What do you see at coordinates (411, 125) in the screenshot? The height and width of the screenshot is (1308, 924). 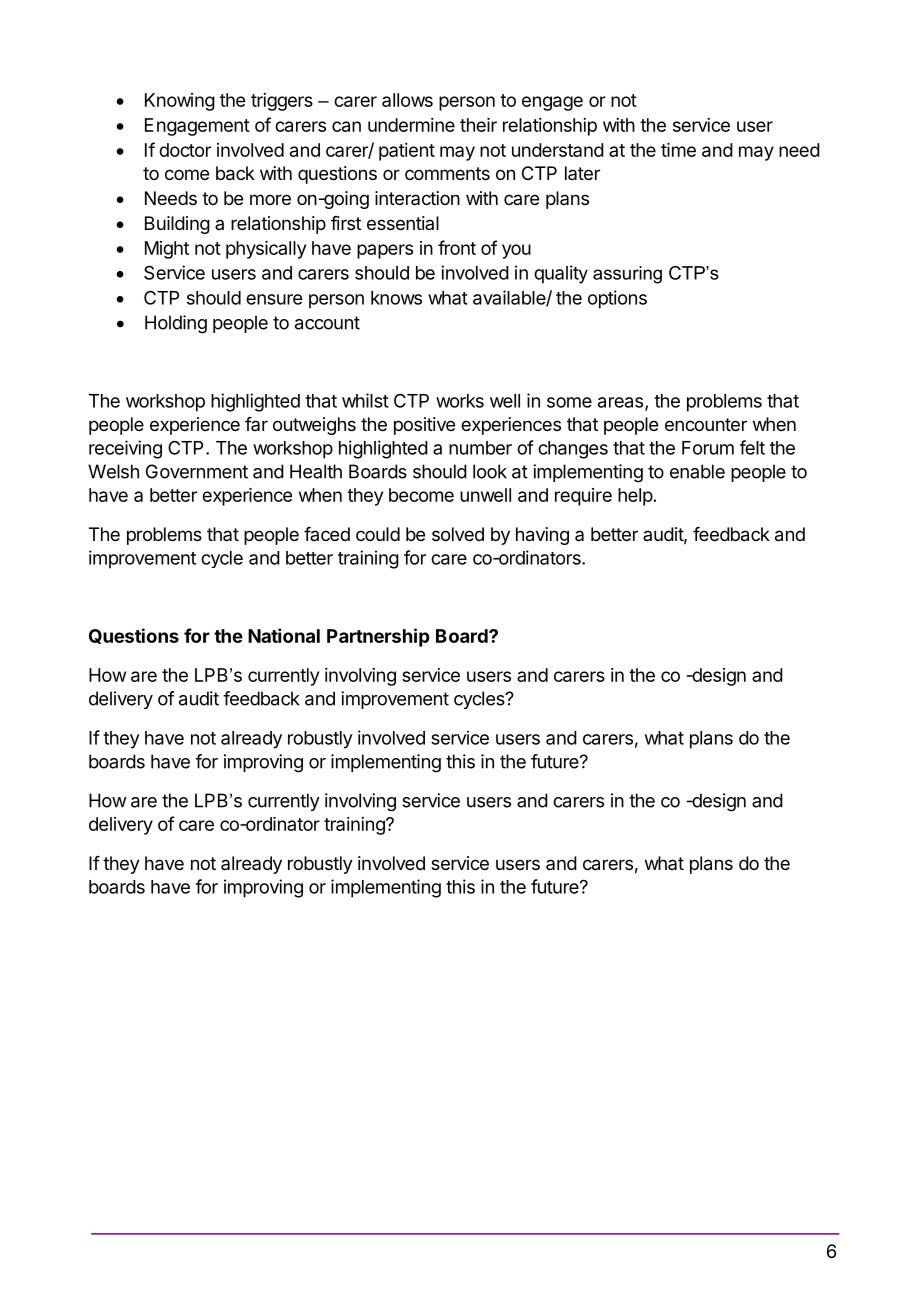 I see `undermine` at bounding box center [411, 125].
